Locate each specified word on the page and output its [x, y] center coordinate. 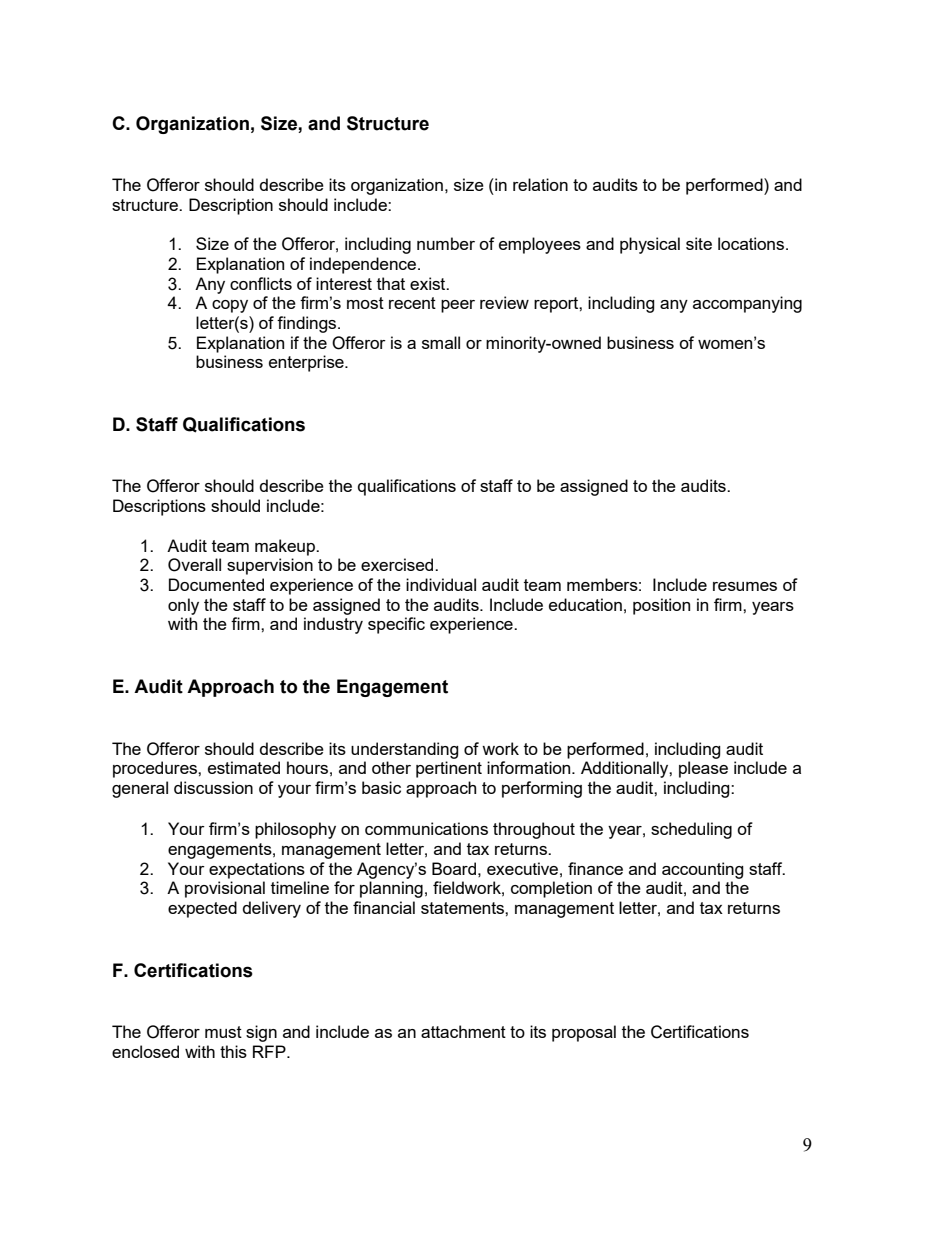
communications [426, 828]
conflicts [261, 283]
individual [441, 584]
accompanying [747, 304]
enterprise [307, 363]
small [441, 342]
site [699, 243]
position [661, 606]
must [223, 1032]
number [446, 243]
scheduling [691, 830]
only [183, 606]
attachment [463, 1031]
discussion [213, 787]
